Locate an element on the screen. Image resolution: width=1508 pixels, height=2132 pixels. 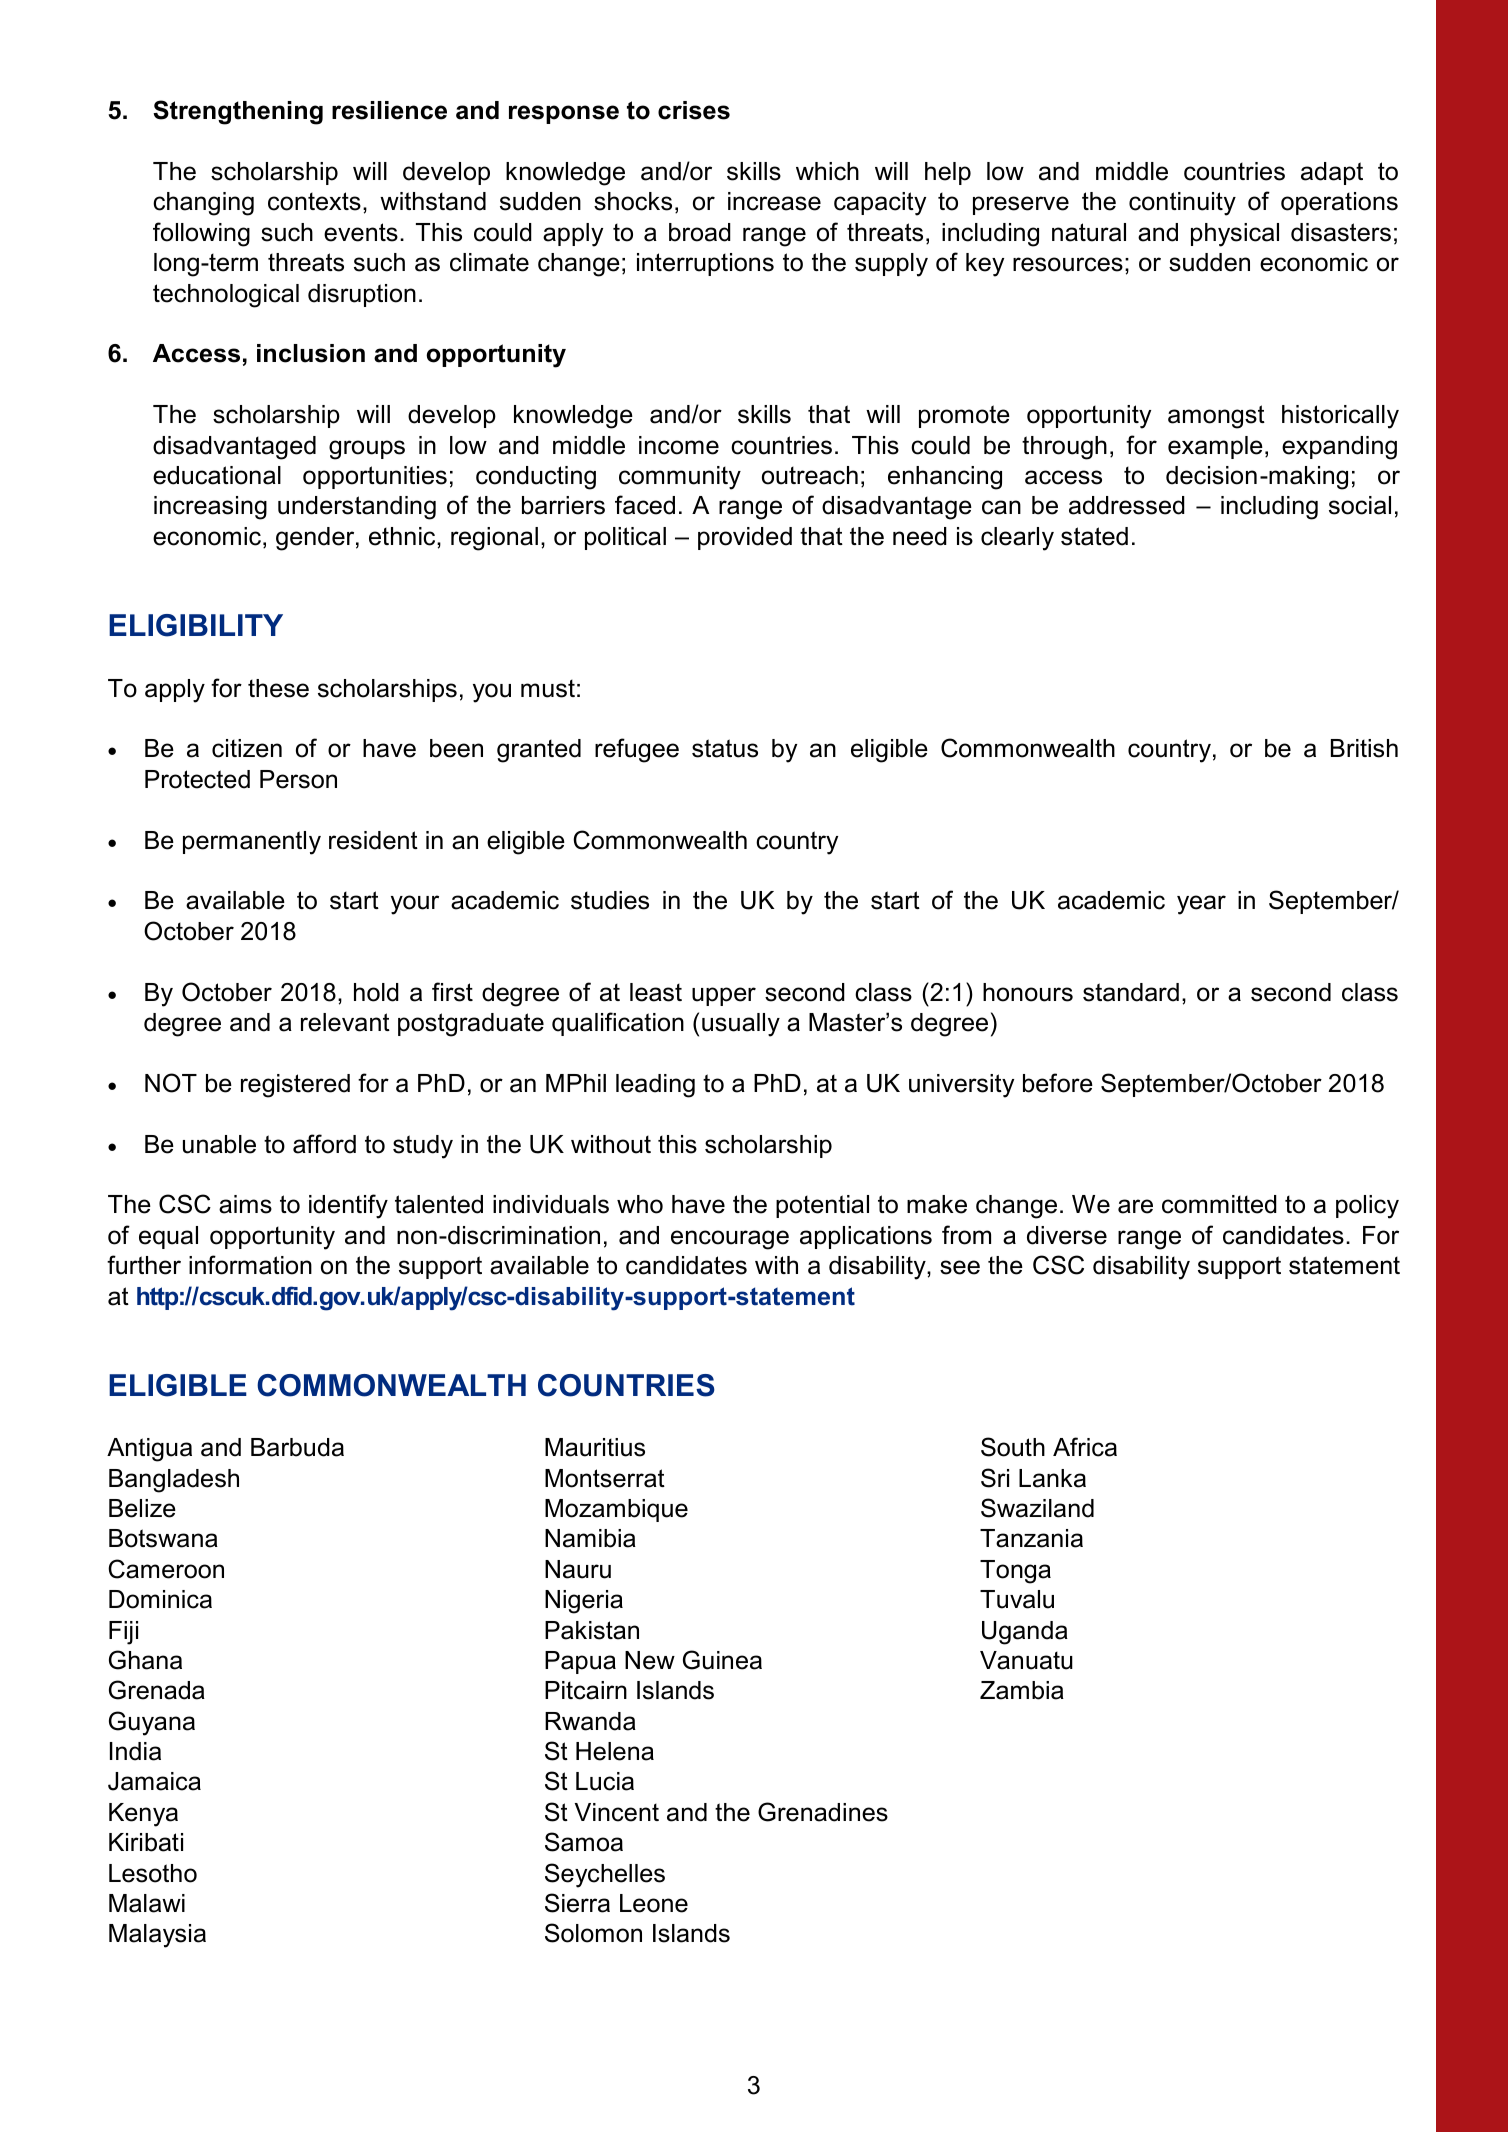
increase is located at coordinates (774, 201).
